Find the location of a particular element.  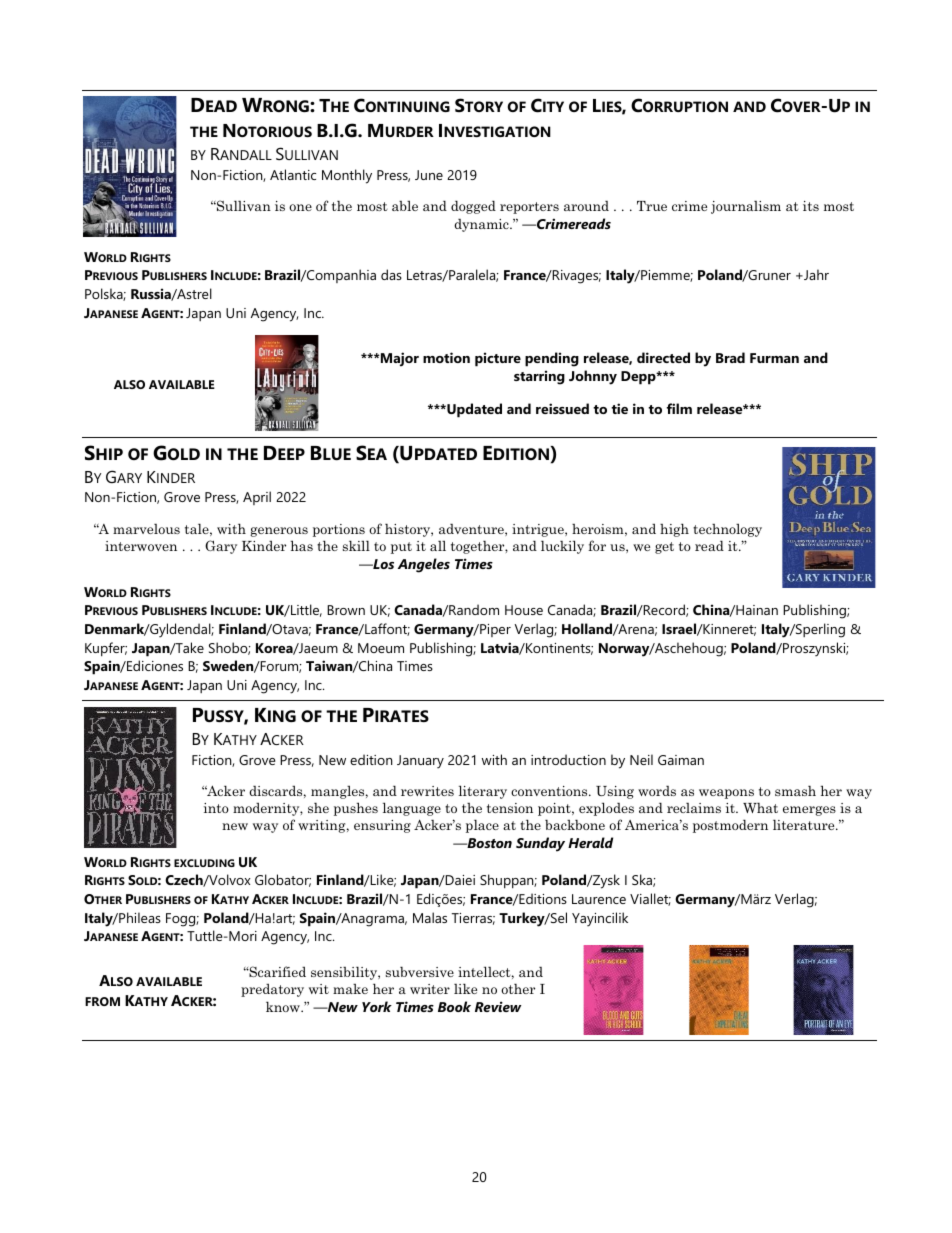

interwoven is located at coordinates (141, 546).
